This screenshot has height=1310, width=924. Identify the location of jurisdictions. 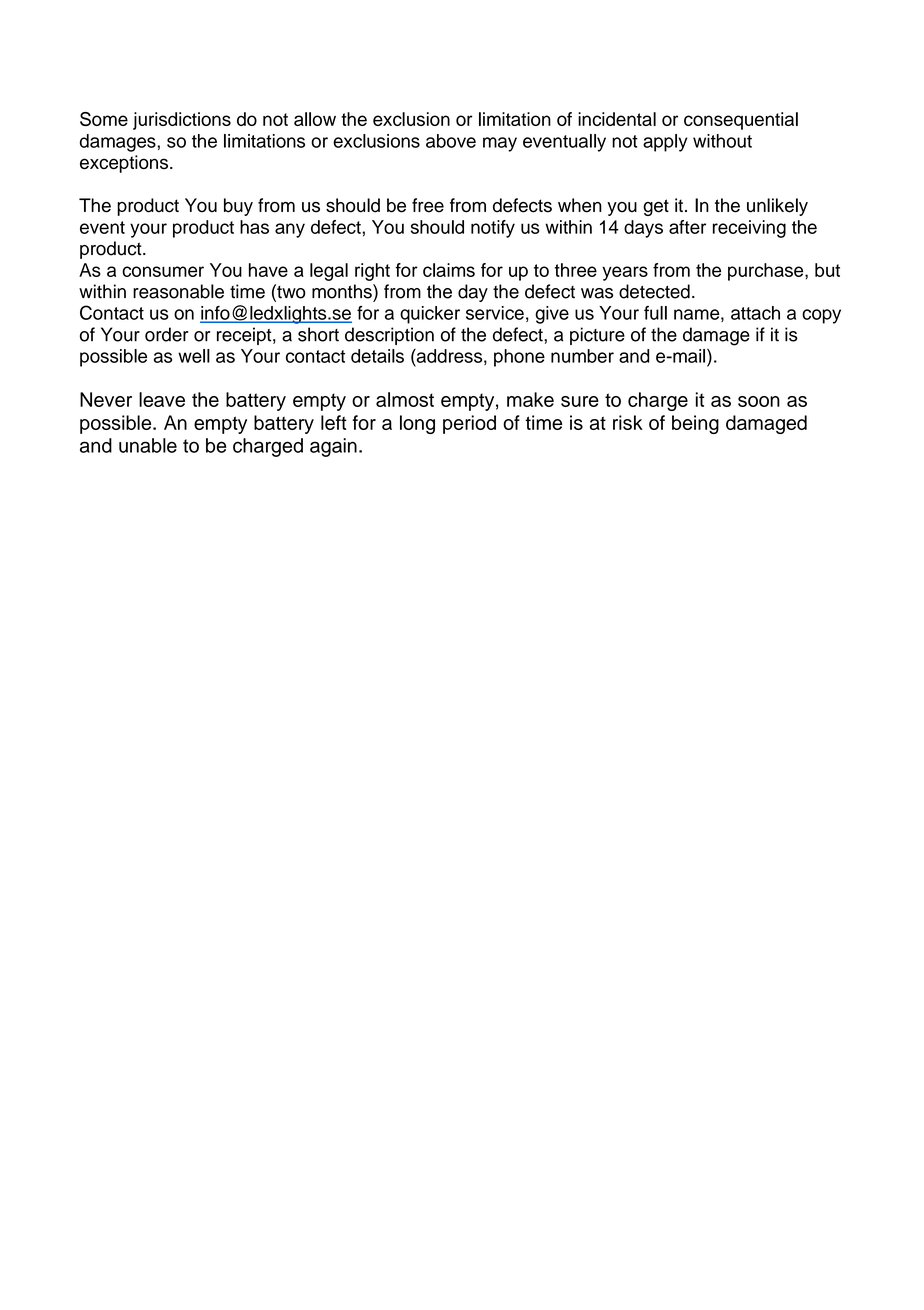
(182, 121).
